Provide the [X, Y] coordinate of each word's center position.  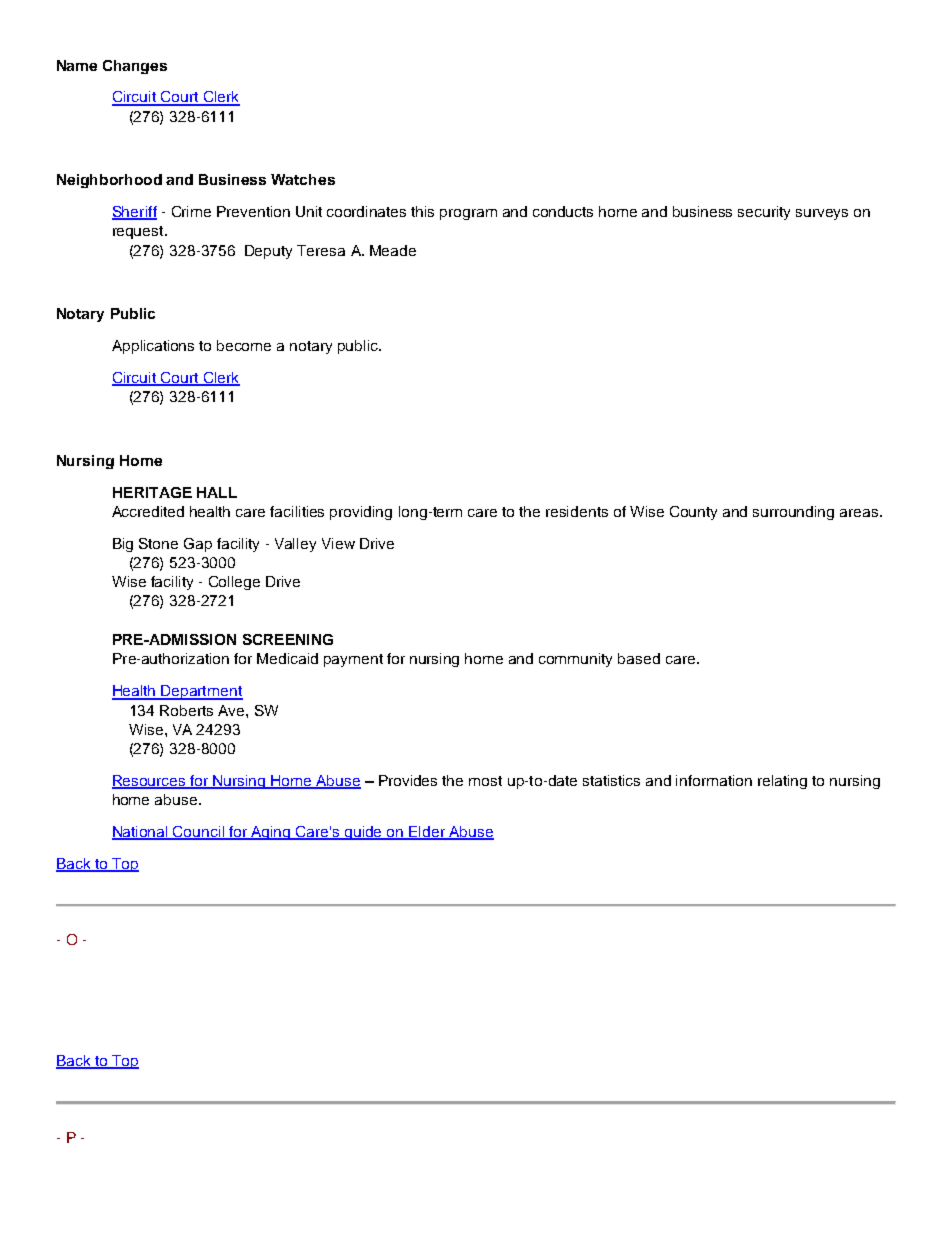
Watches [303, 179]
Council [199, 833]
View [338, 543]
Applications [153, 347]
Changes [135, 67]
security [764, 213]
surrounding [793, 513]
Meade [393, 250]
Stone [158, 543]
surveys [822, 214]
